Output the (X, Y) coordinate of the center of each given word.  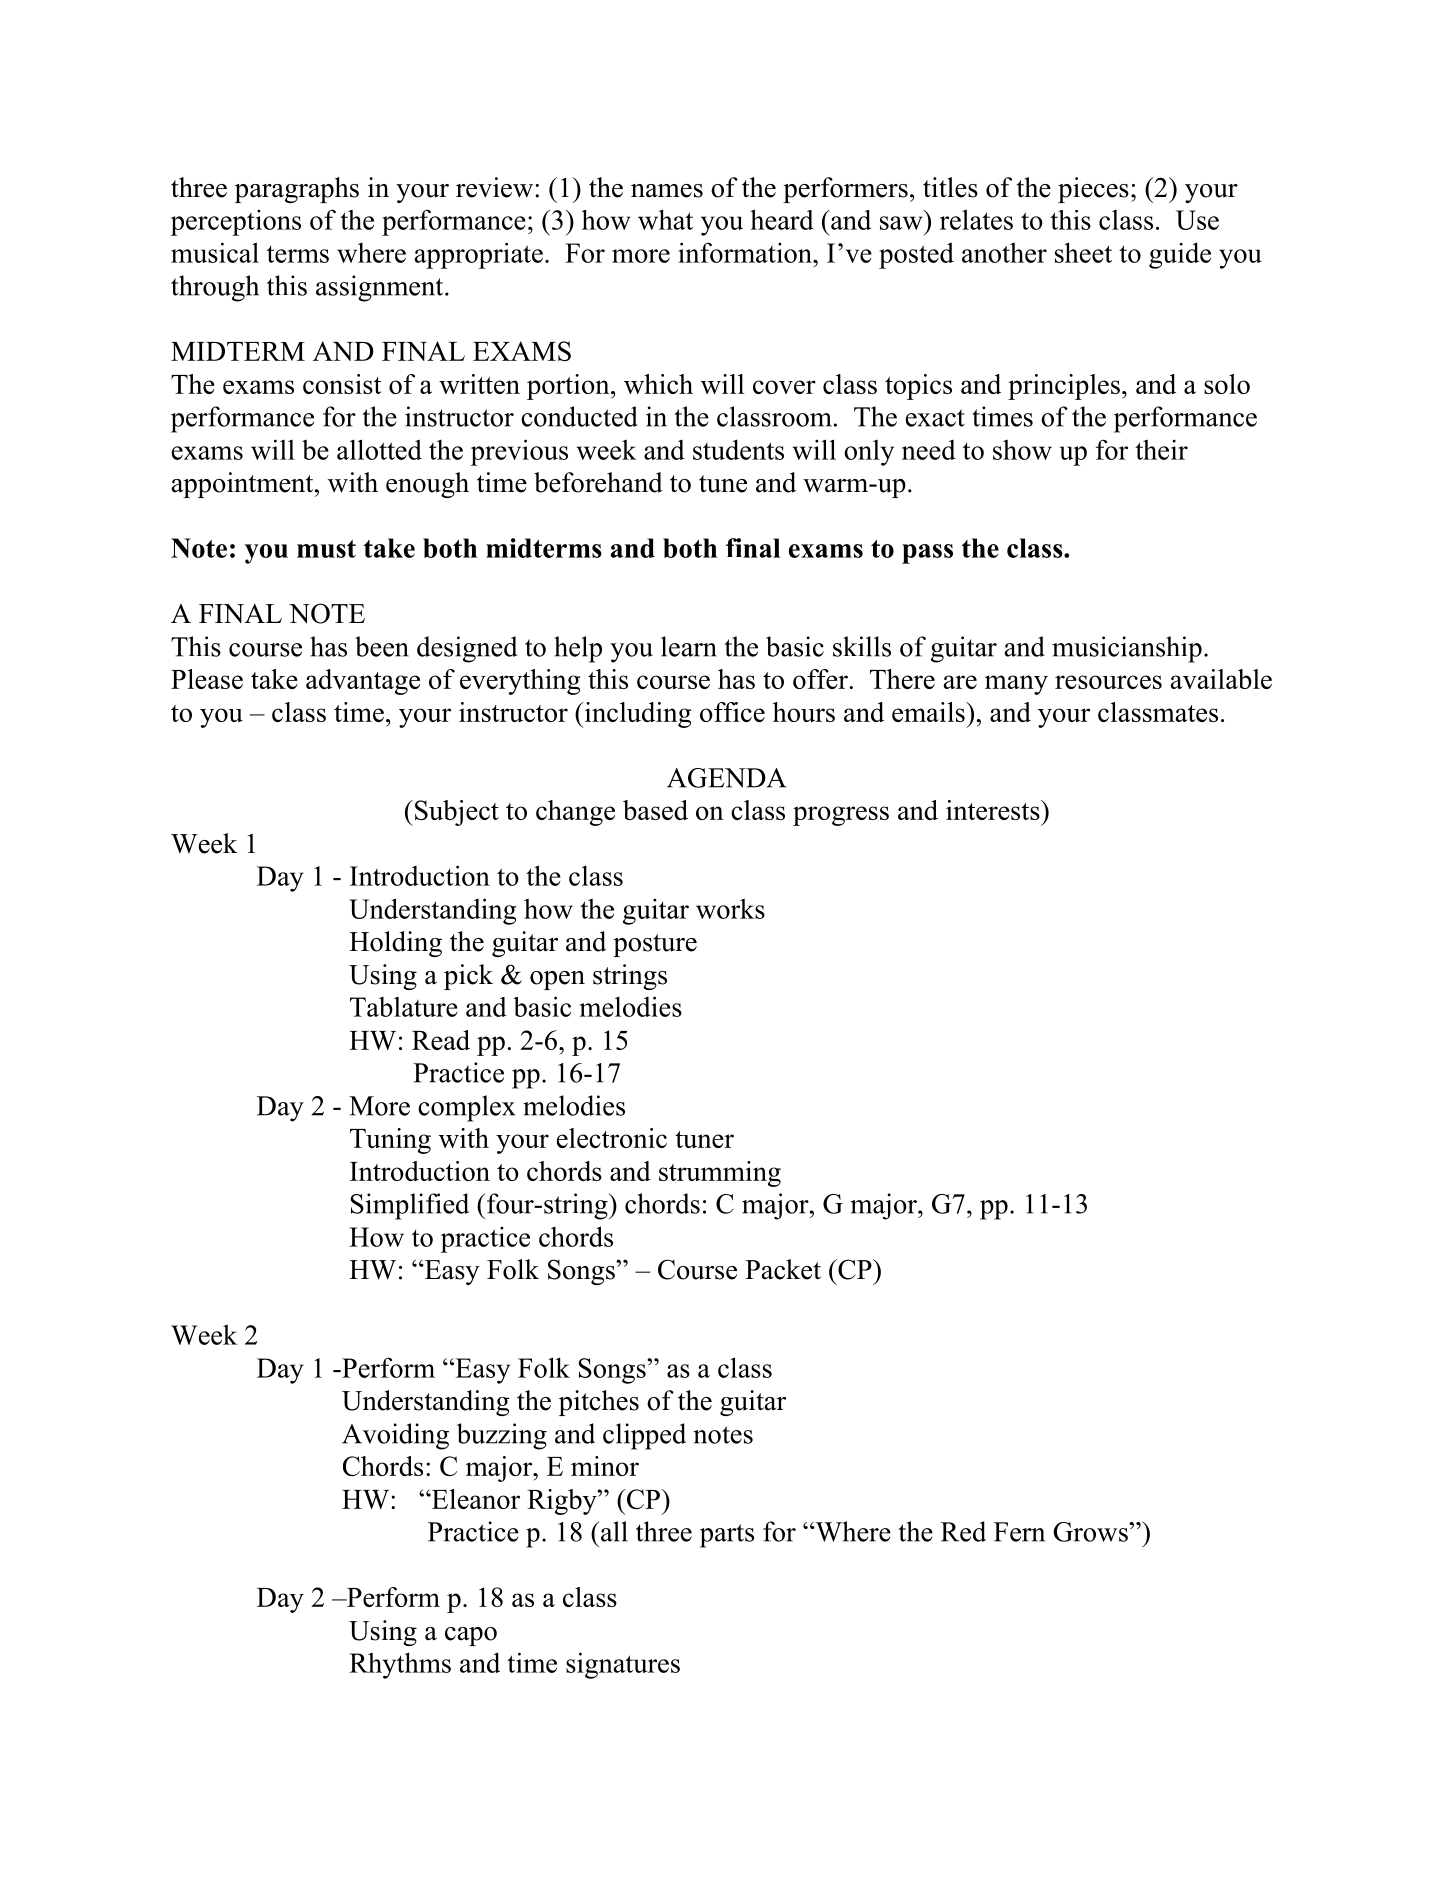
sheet (1083, 252)
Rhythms (400, 1665)
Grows (1091, 1532)
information (746, 252)
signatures (623, 1665)
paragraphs (297, 190)
